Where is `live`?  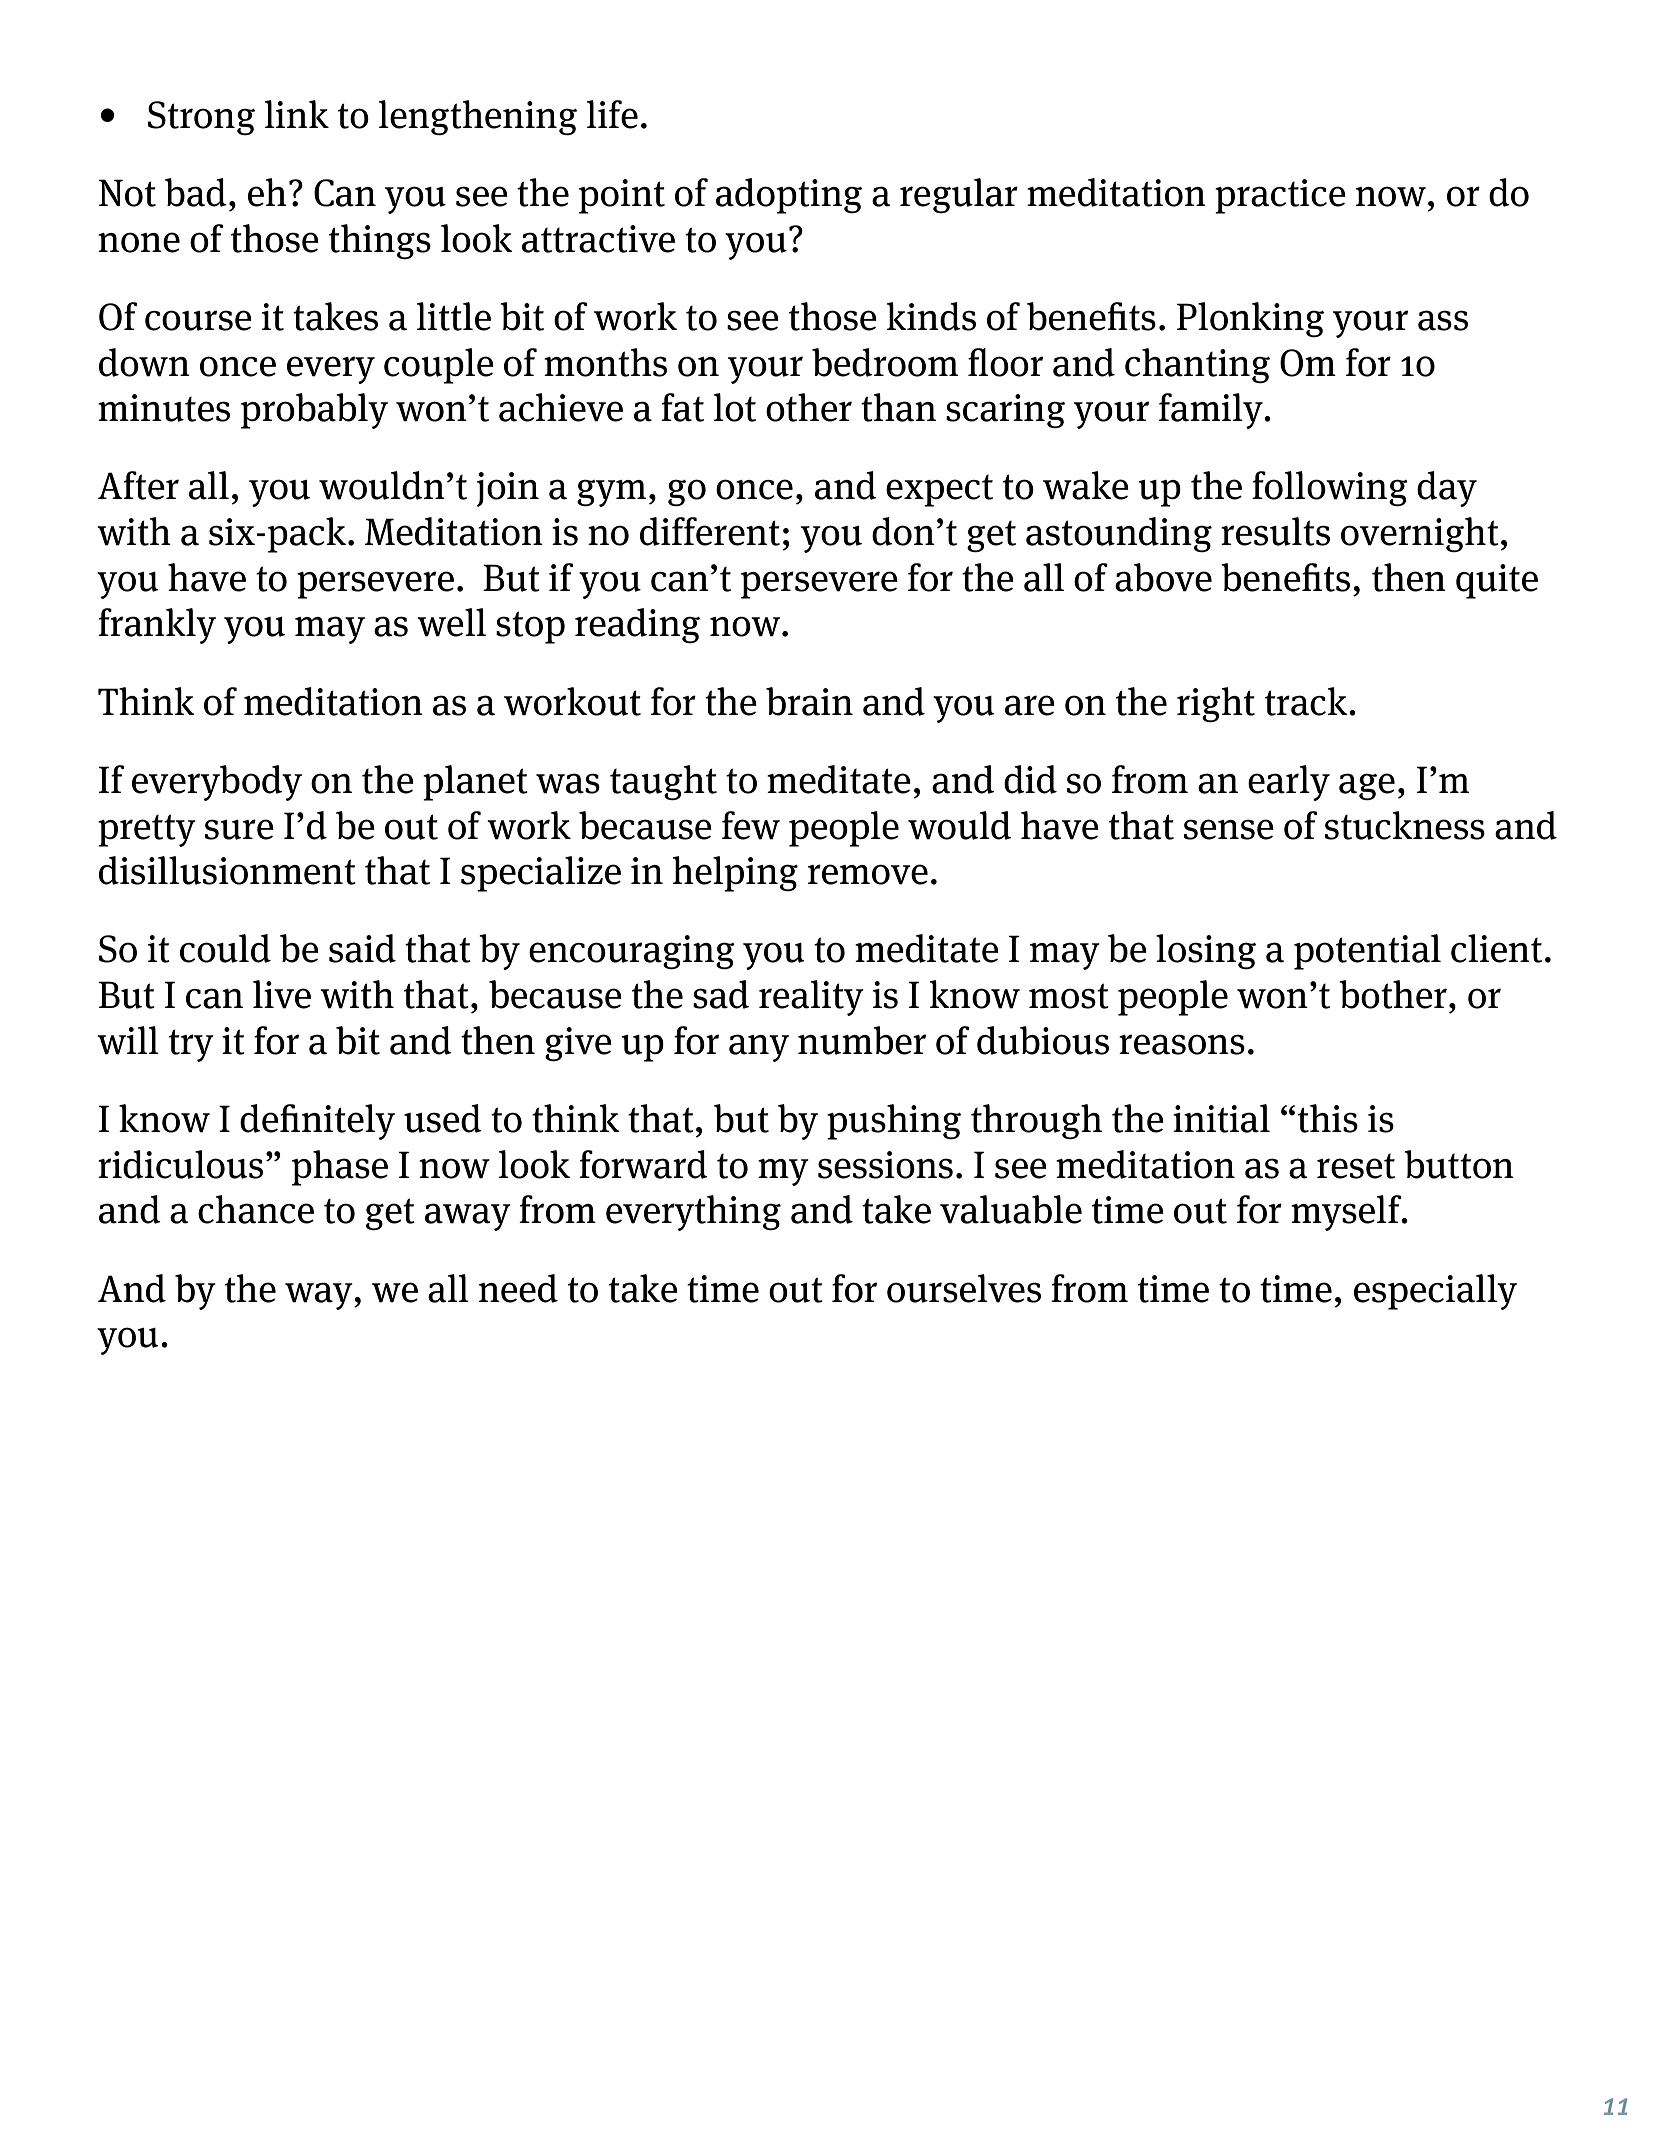 live is located at coordinates (282, 994).
